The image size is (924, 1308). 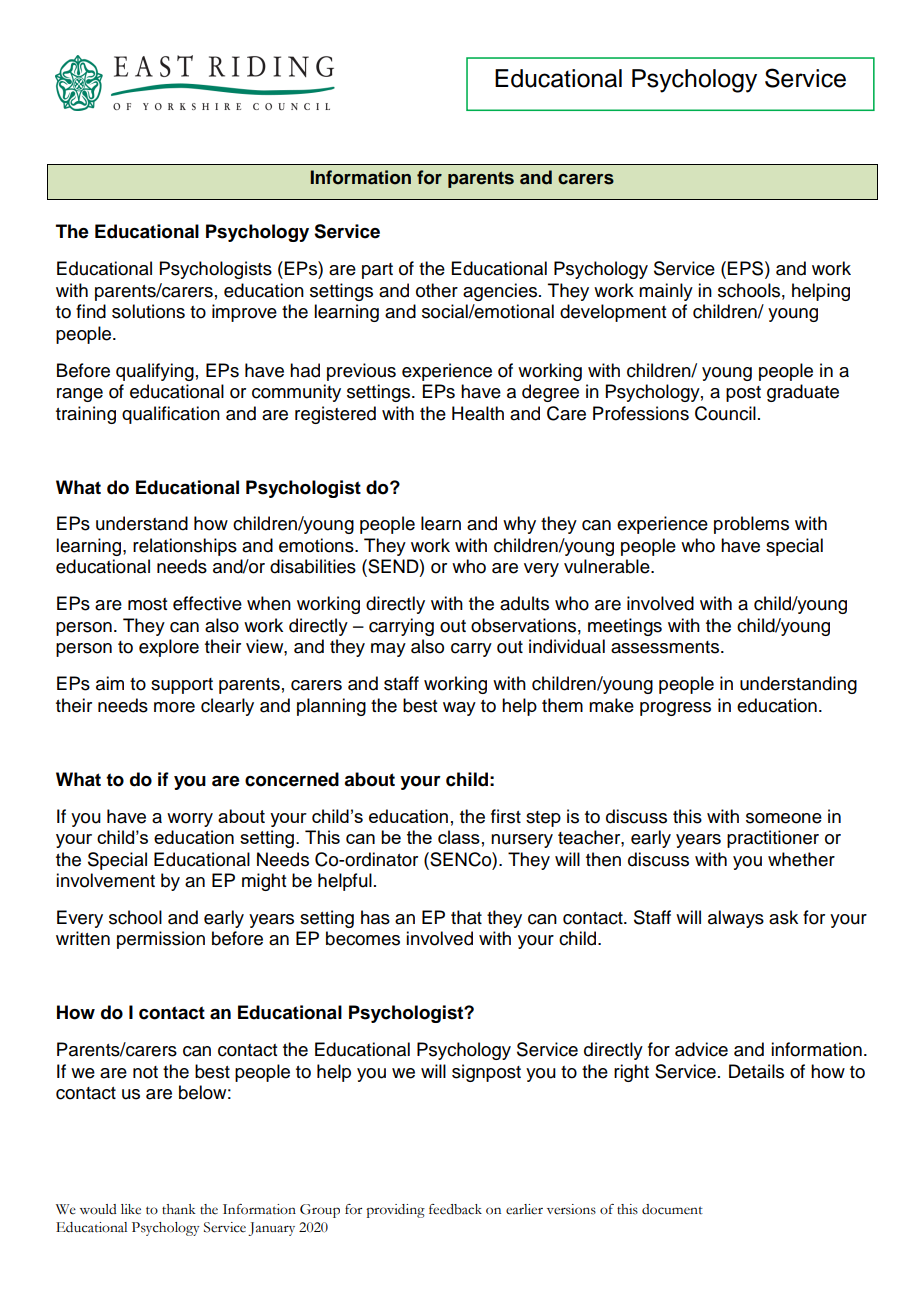 I want to click on progress, so click(x=675, y=709).
